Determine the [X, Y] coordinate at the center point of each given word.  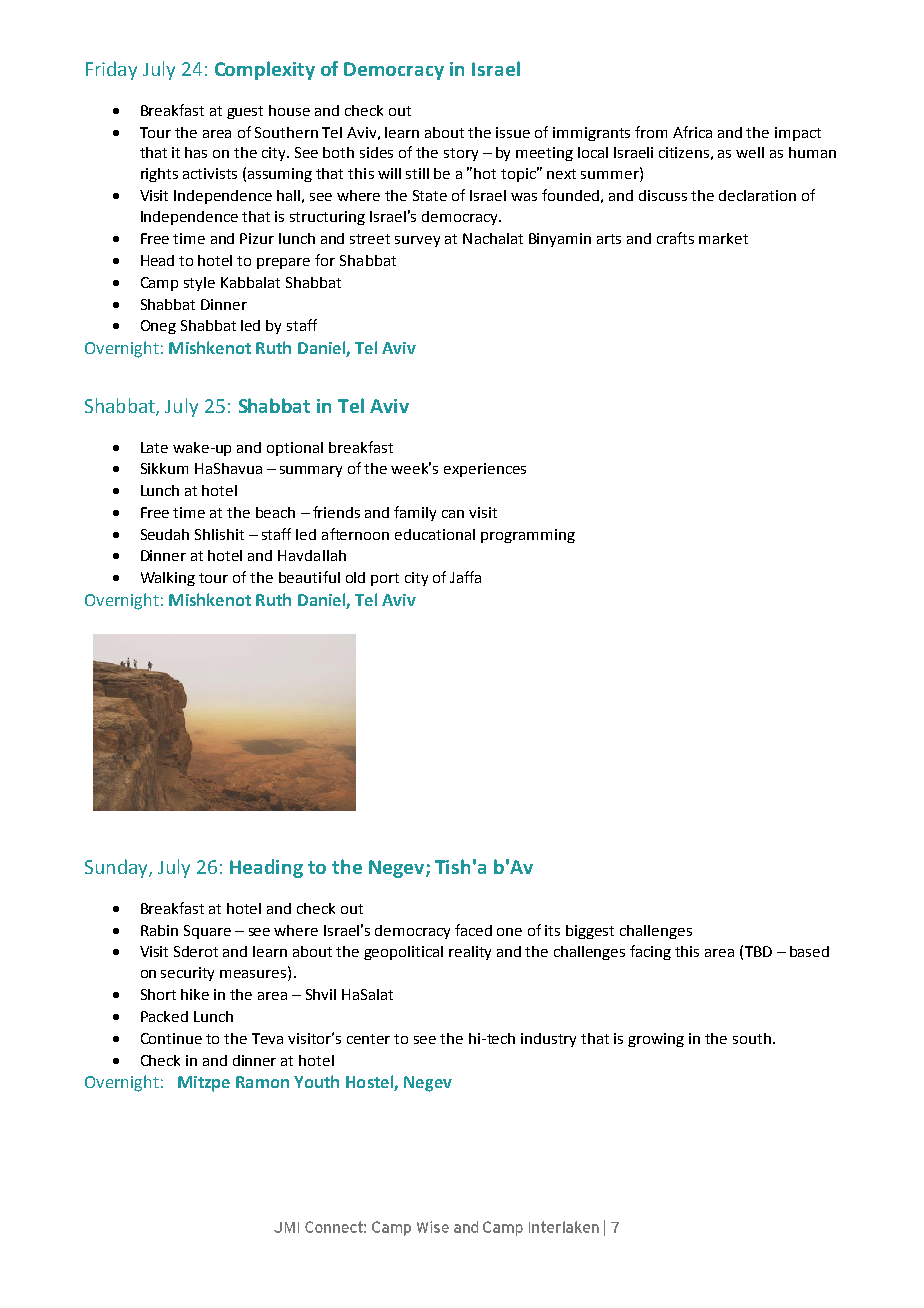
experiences [485, 470]
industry [548, 1040]
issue [513, 132]
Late [154, 447]
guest [245, 112]
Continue [171, 1038]
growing [656, 1040]
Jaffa [465, 577]
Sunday [117, 868]
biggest [590, 932]
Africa [692, 132]
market [723, 238]
